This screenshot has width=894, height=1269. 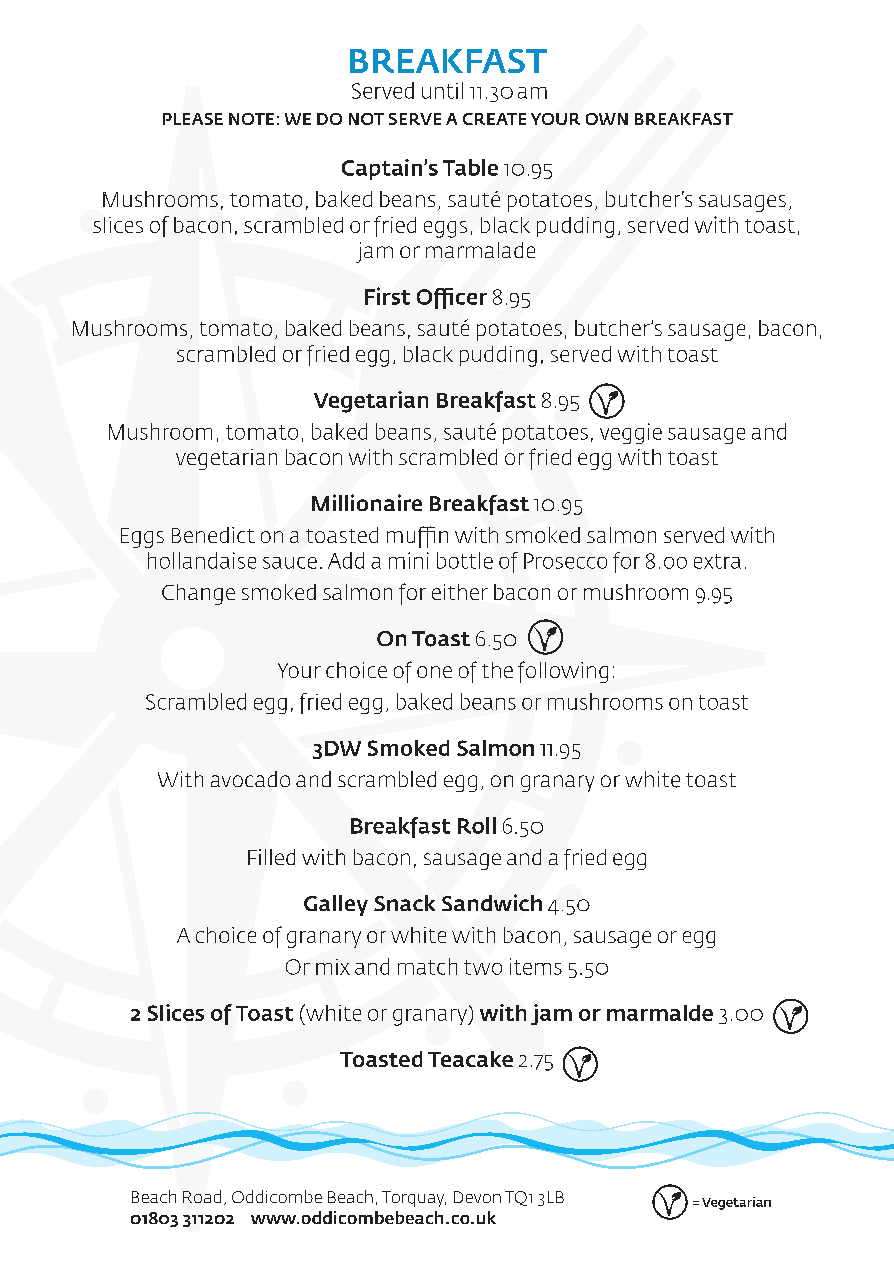 I want to click on following, so click(x=563, y=672).
